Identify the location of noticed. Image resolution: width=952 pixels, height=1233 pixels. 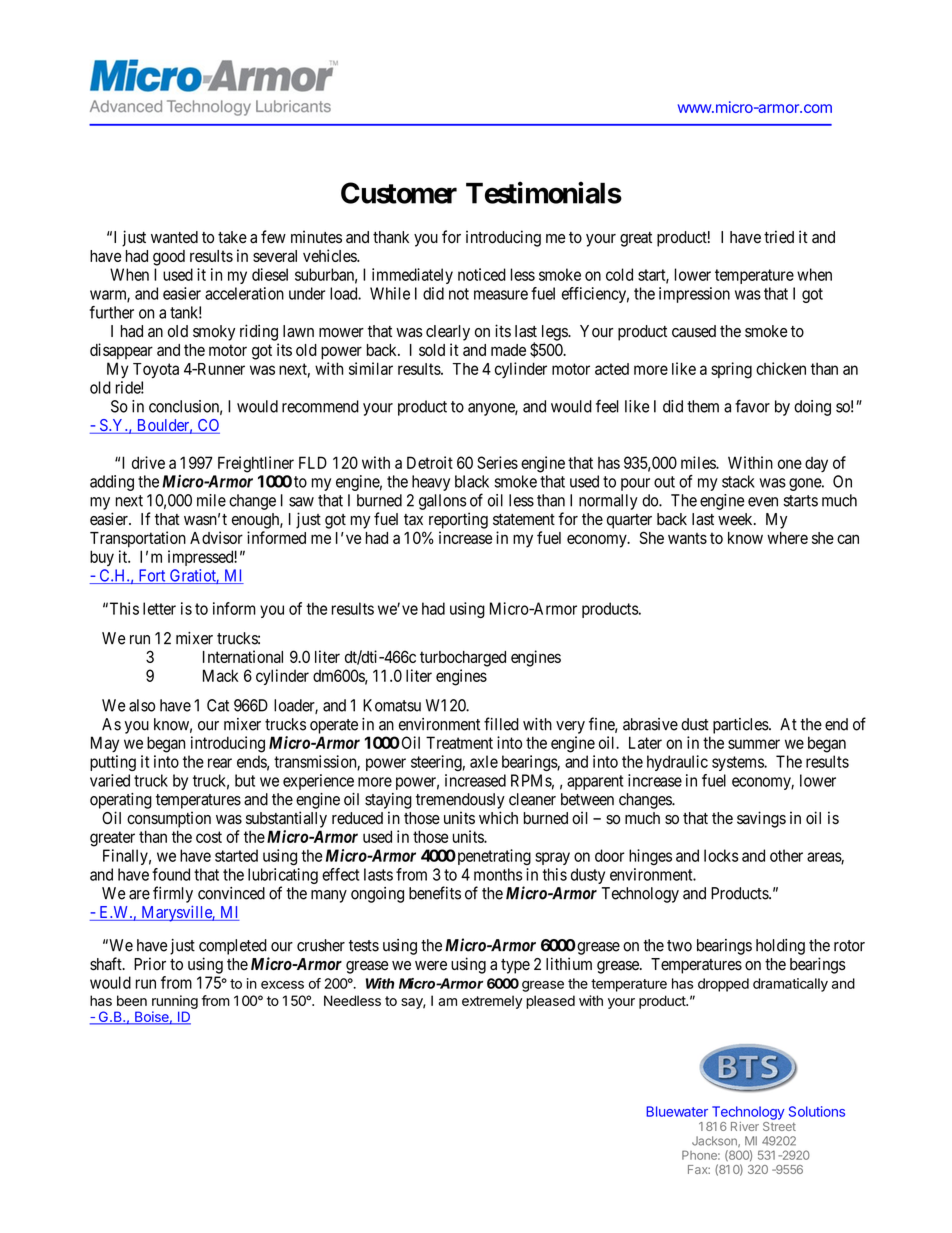
(482, 274).
